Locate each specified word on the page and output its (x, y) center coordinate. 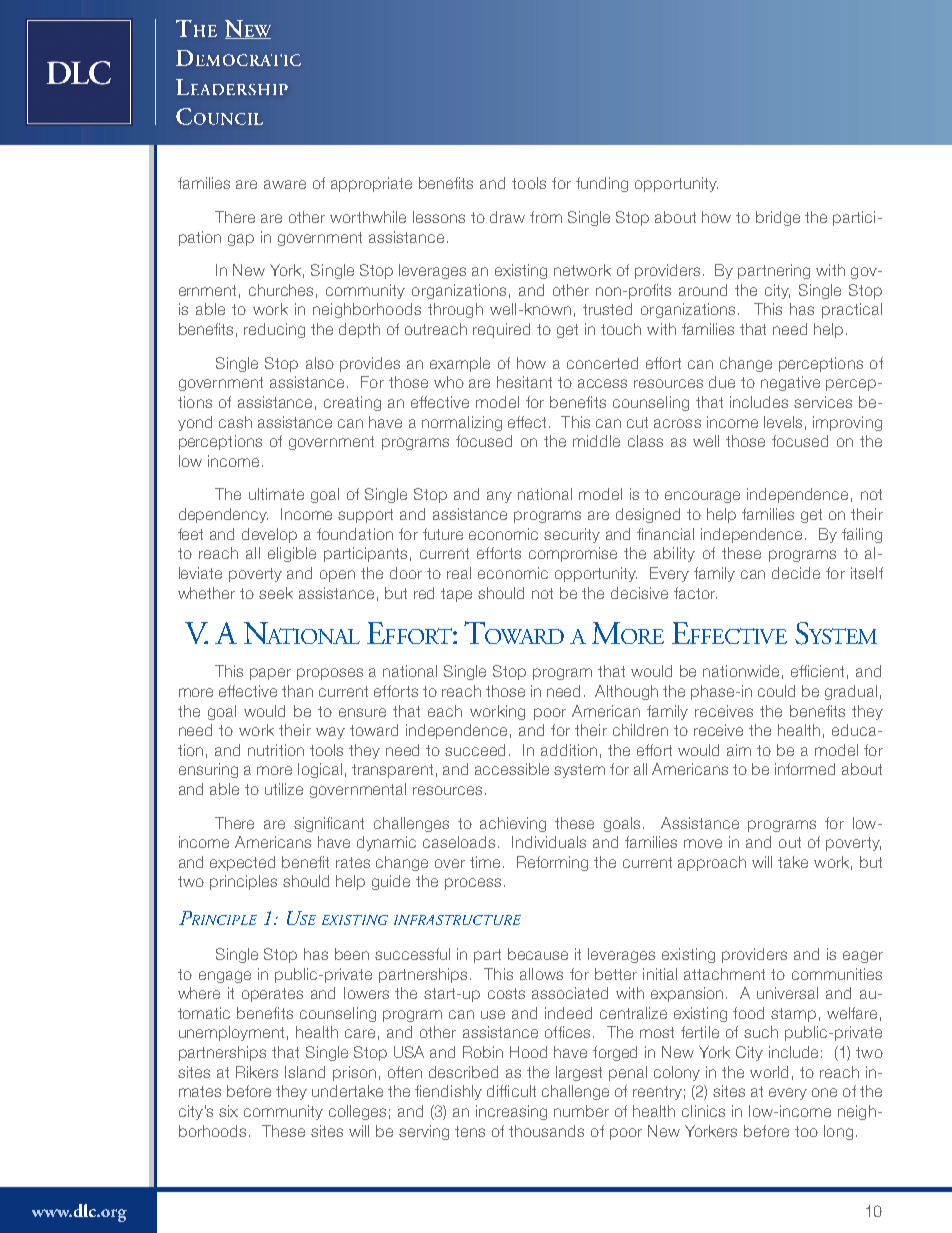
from (546, 217)
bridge (778, 218)
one (824, 1092)
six (228, 1111)
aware (285, 184)
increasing (511, 1112)
